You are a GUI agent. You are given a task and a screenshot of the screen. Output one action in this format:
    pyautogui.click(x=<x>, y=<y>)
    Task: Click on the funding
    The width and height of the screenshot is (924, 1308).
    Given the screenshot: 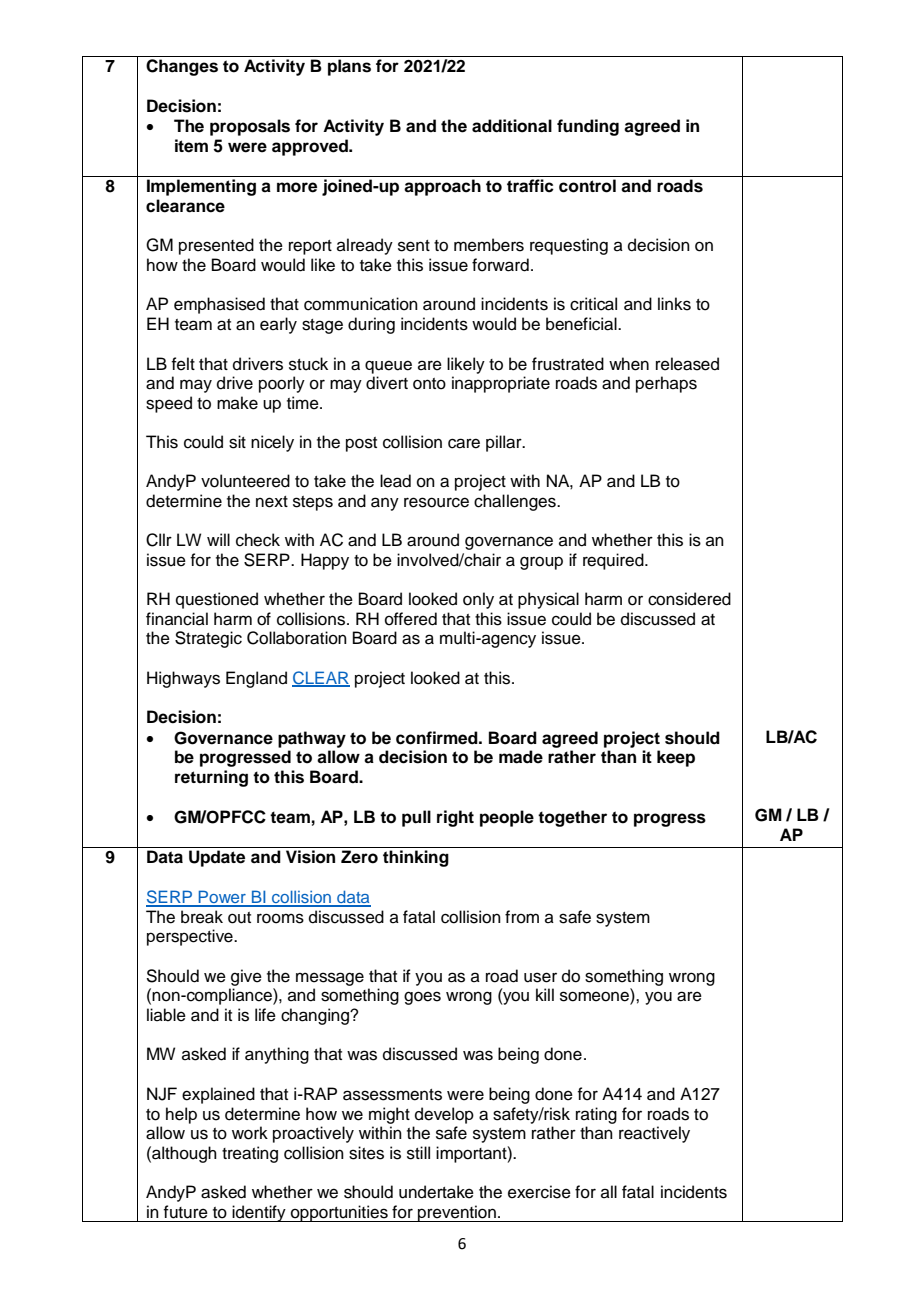 What is the action you would take?
    pyautogui.click(x=588, y=127)
